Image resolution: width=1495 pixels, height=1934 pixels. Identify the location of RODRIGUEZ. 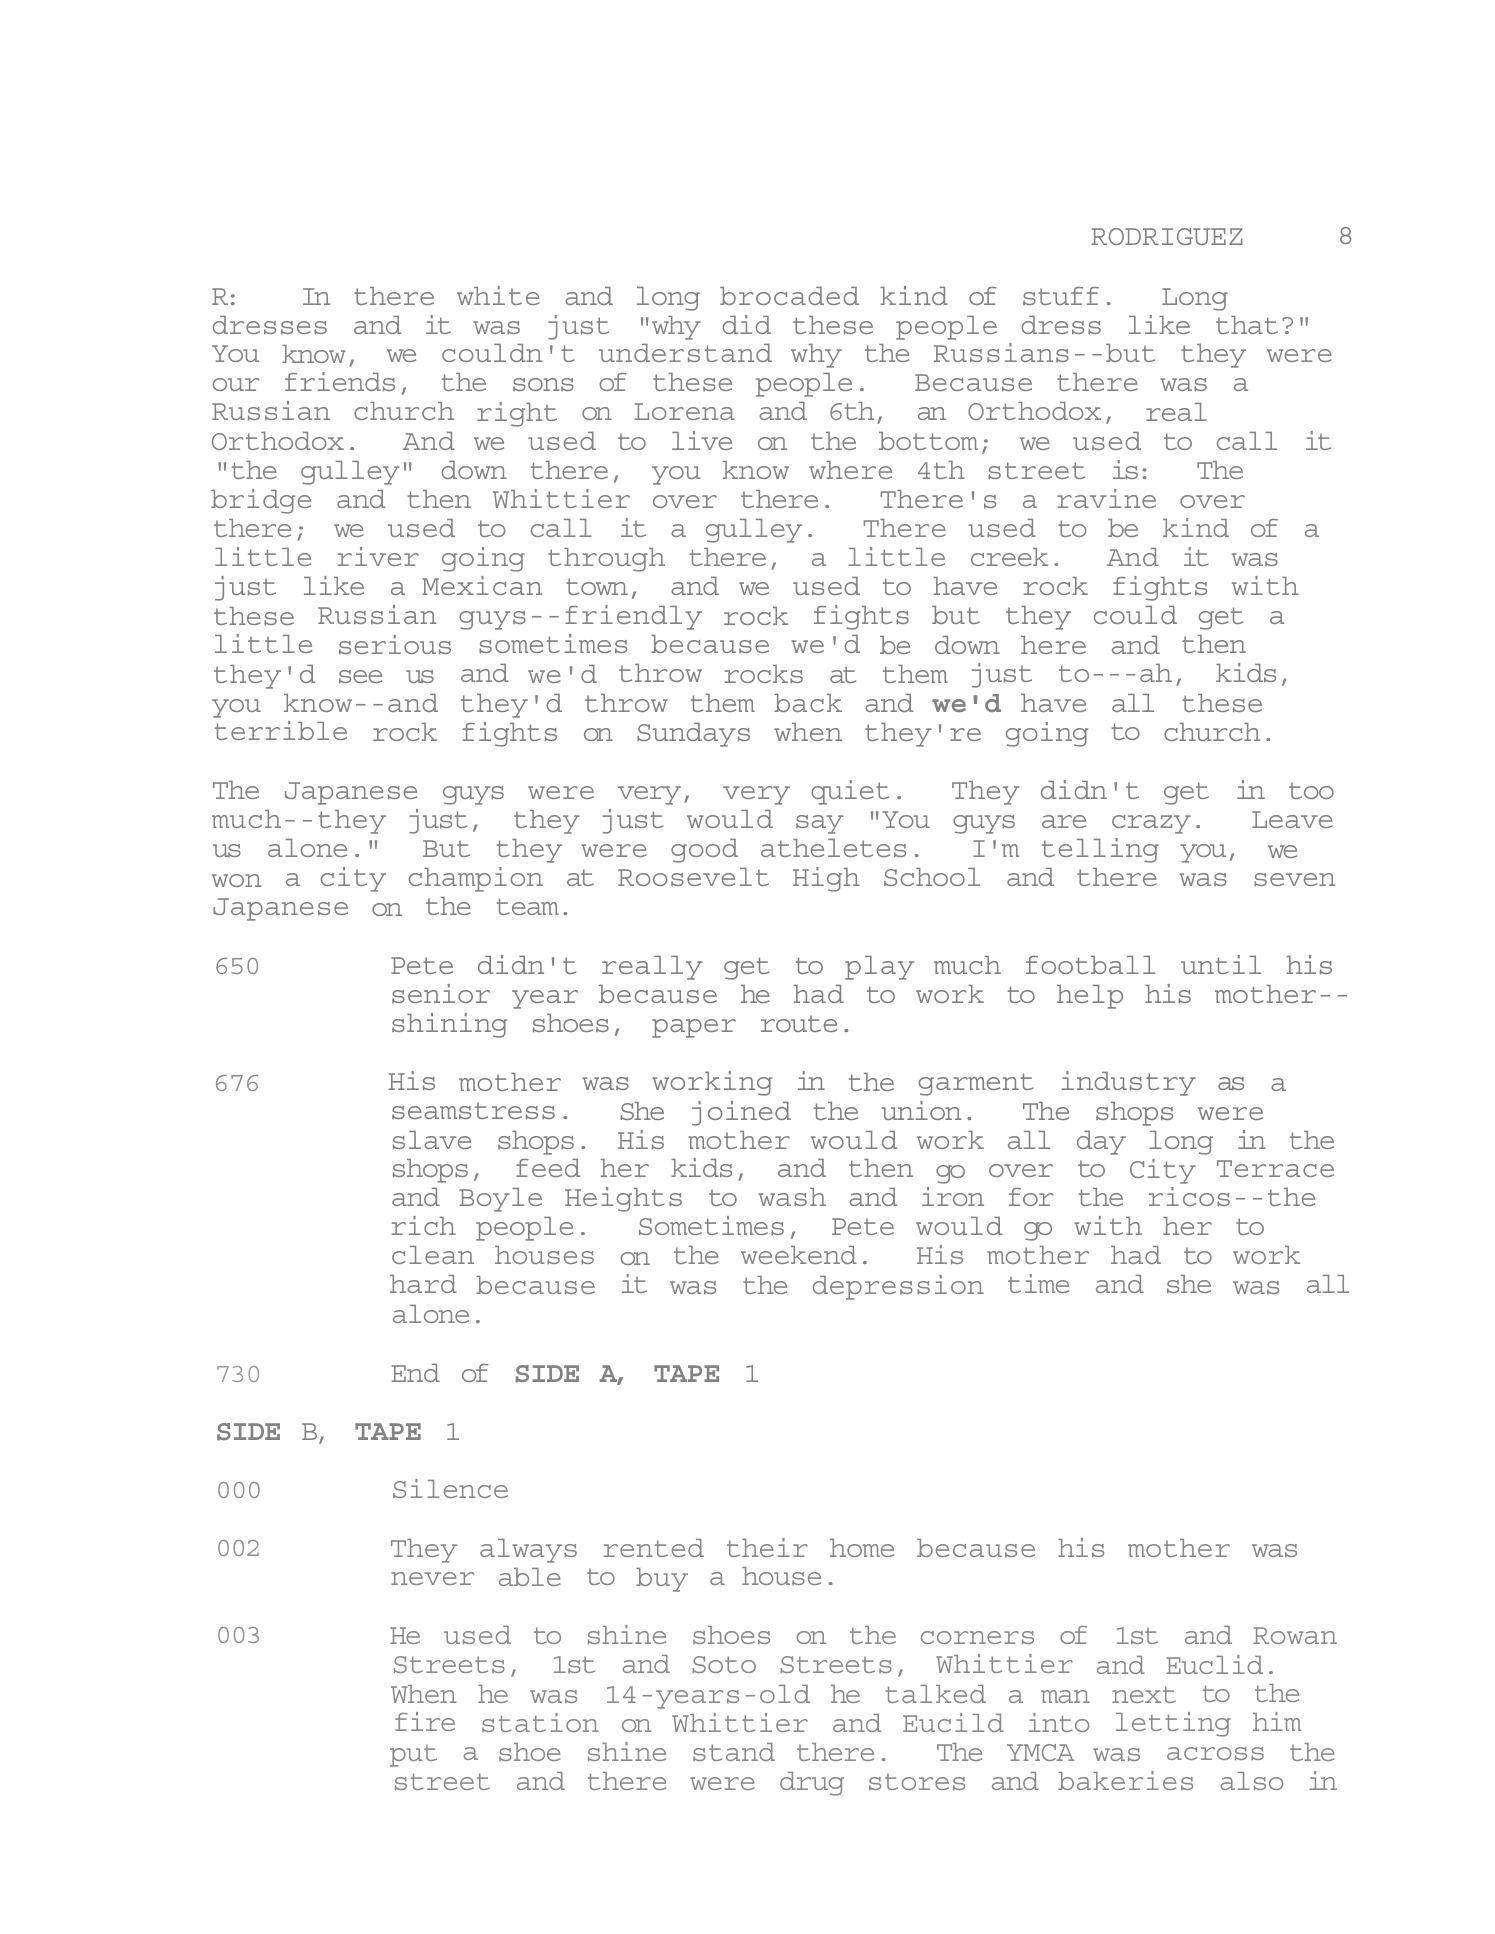
(1167, 236).
